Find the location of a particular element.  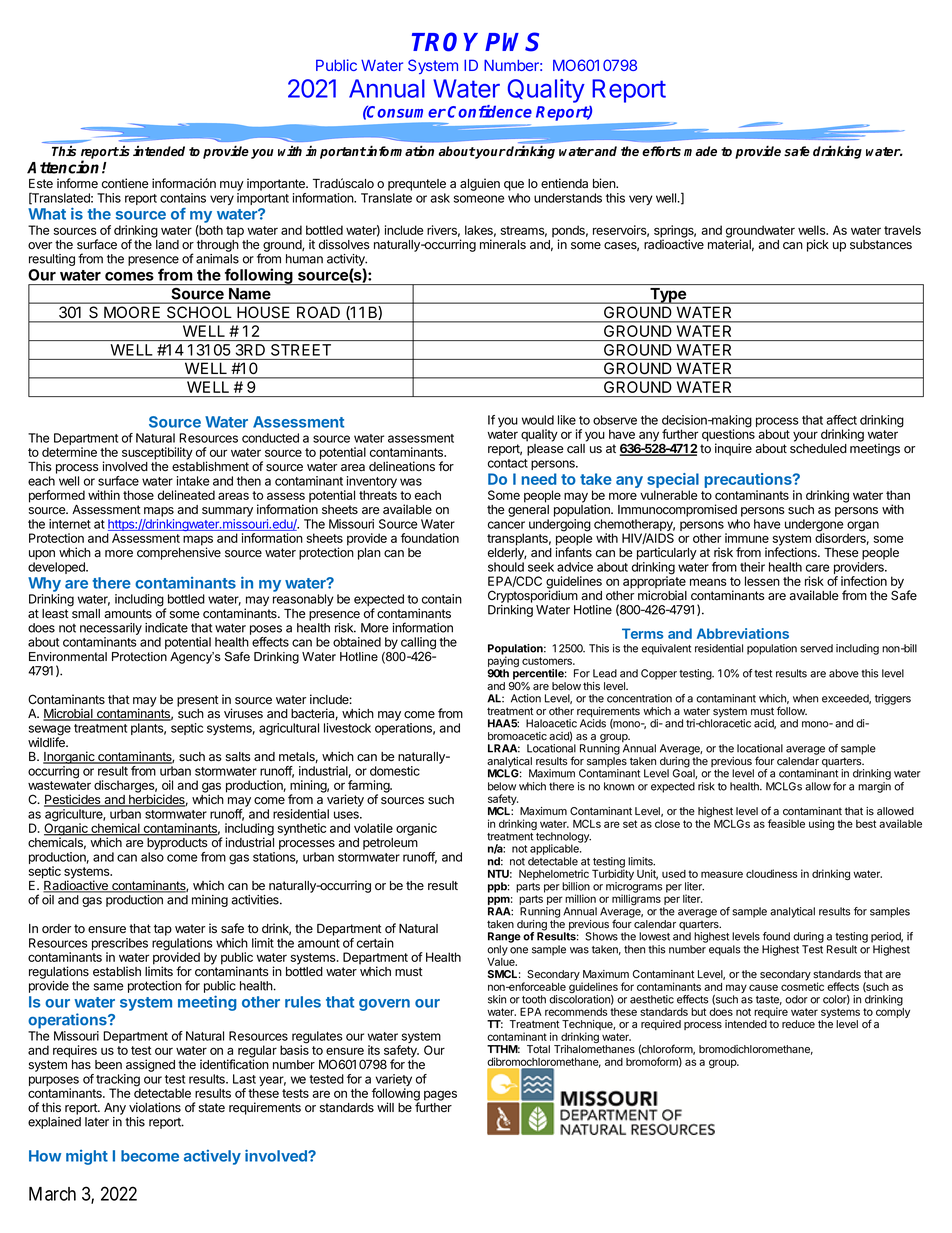

Confidence is located at coordinates (490, 111).
